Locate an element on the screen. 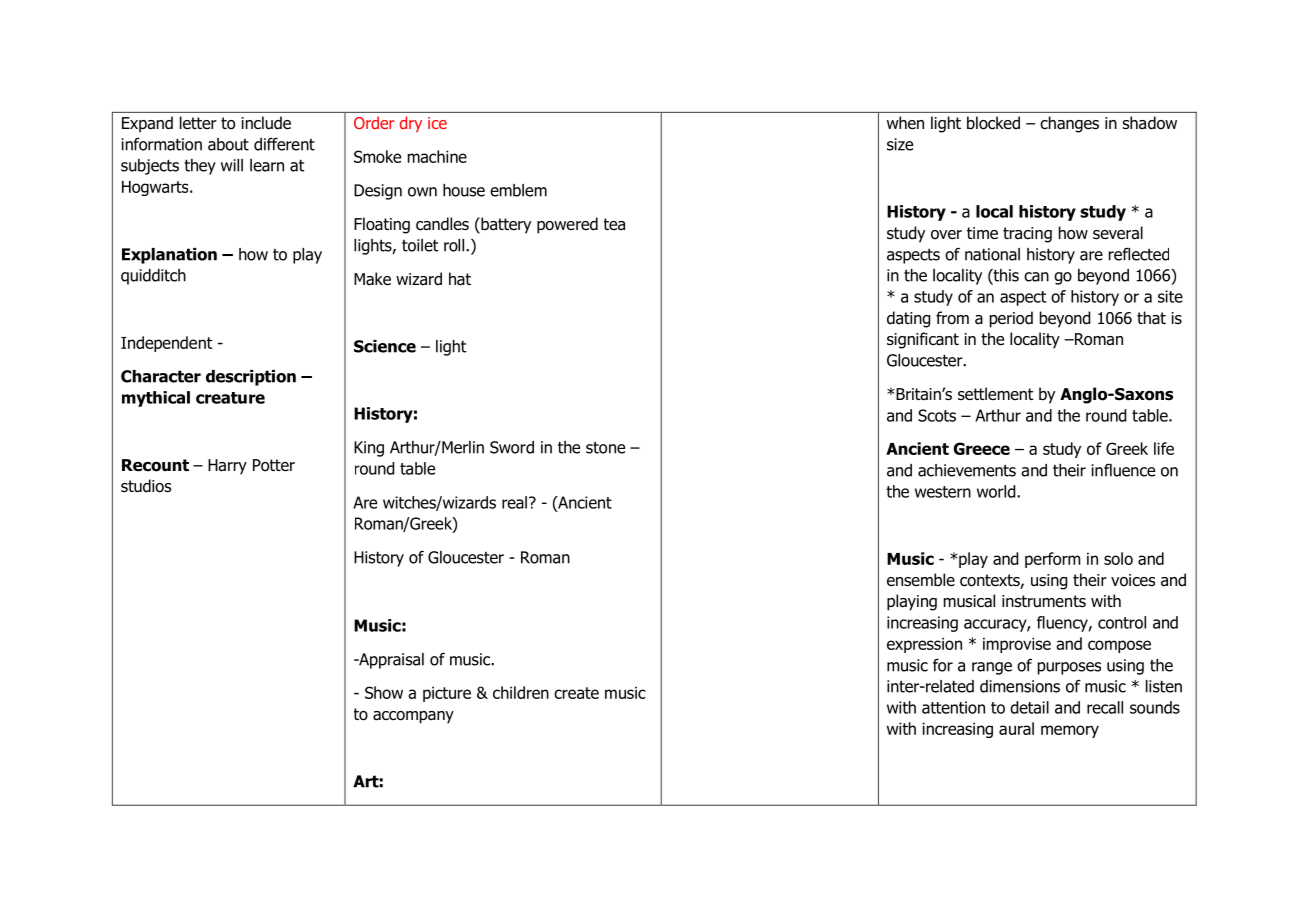 The height and width of the screenshot is (924, 1308). Greece is located at coordinates (981, 448).
